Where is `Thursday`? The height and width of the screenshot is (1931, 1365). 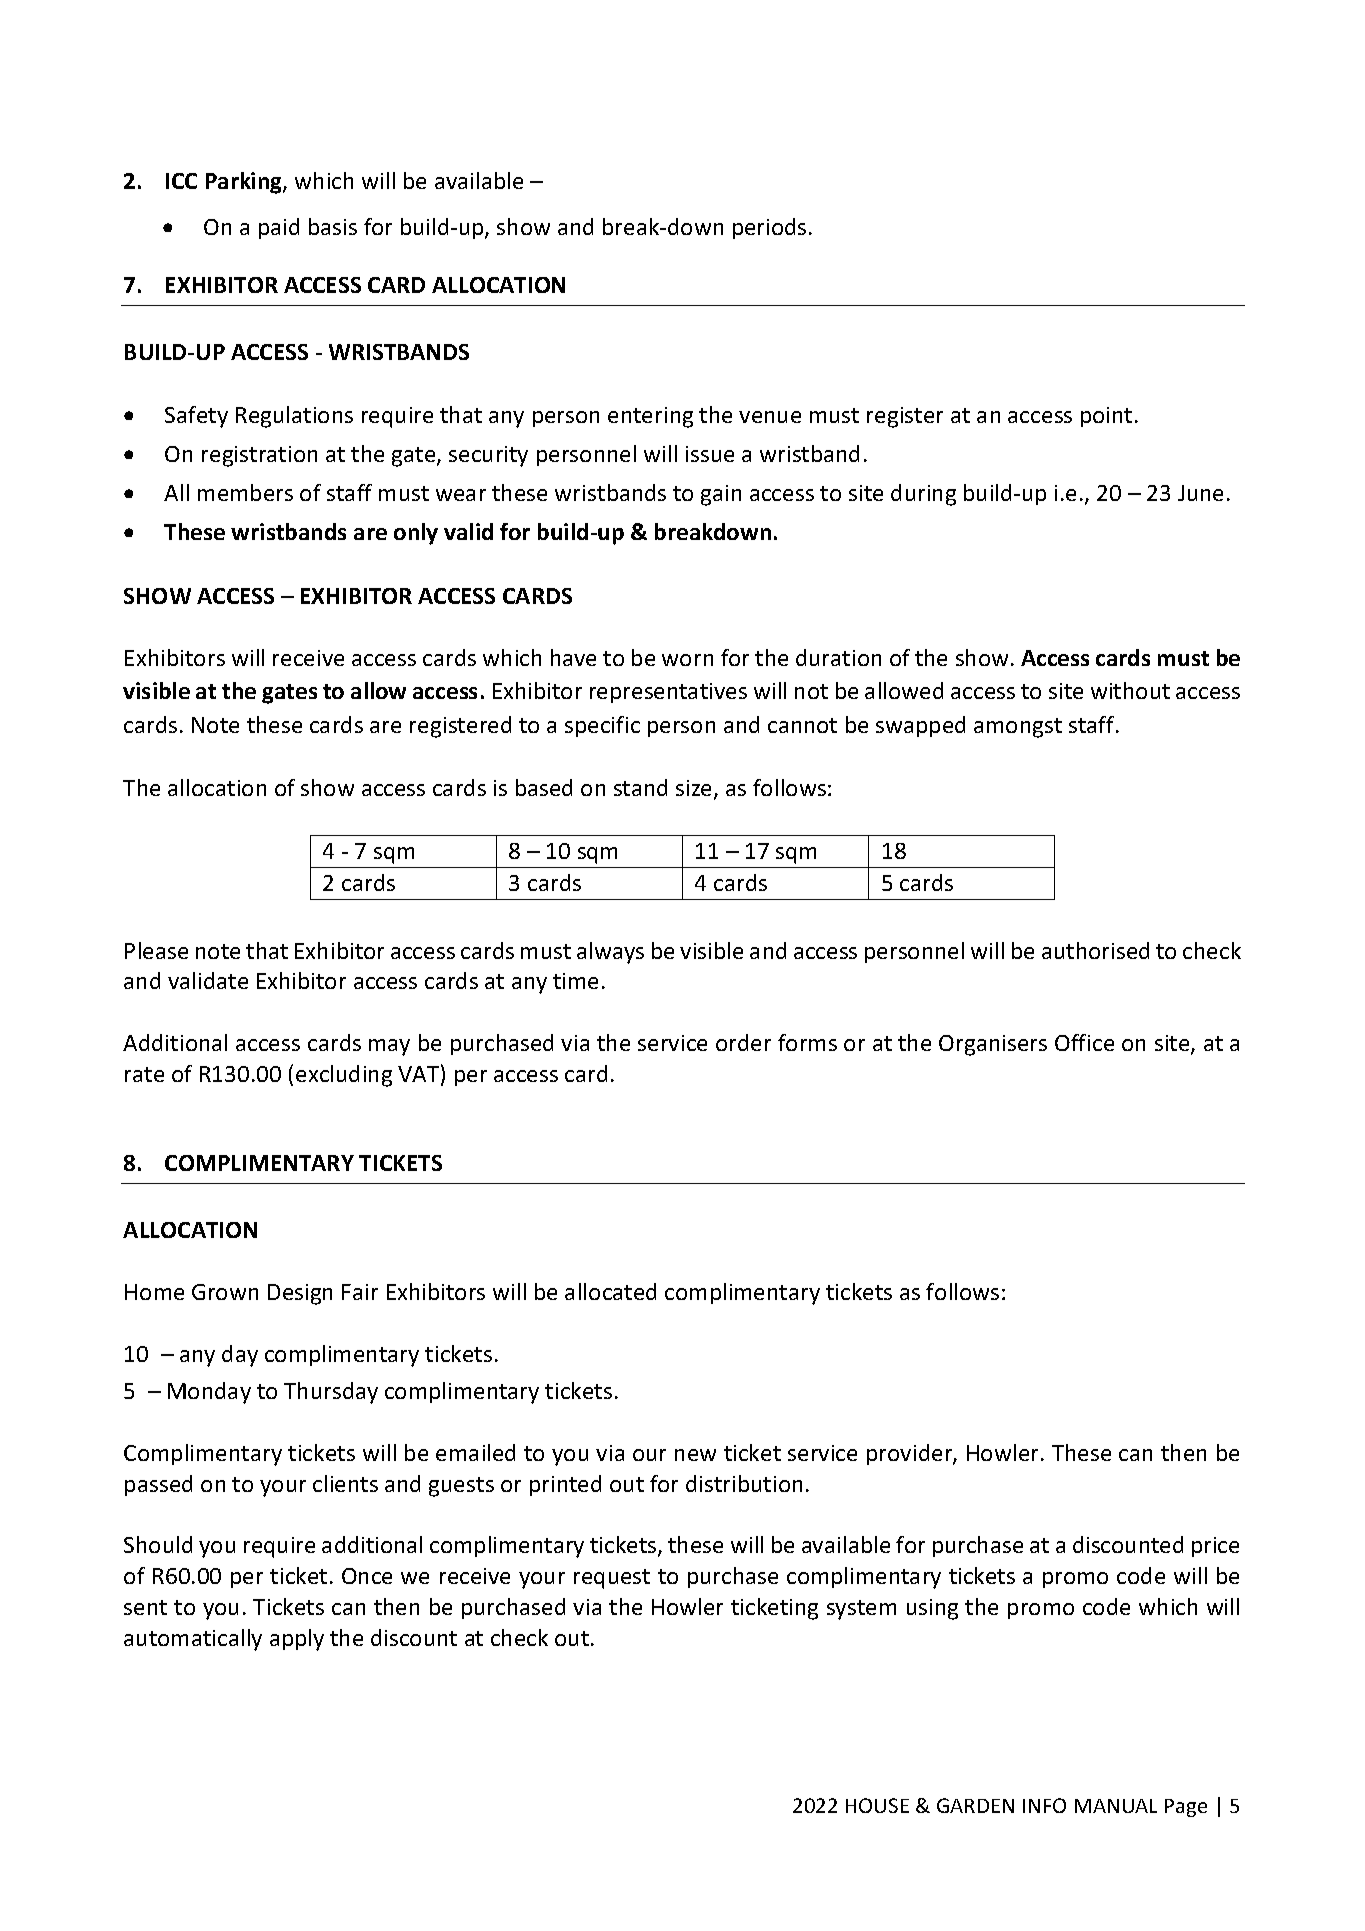
Thursday is located at coordinates (331, 1393).
